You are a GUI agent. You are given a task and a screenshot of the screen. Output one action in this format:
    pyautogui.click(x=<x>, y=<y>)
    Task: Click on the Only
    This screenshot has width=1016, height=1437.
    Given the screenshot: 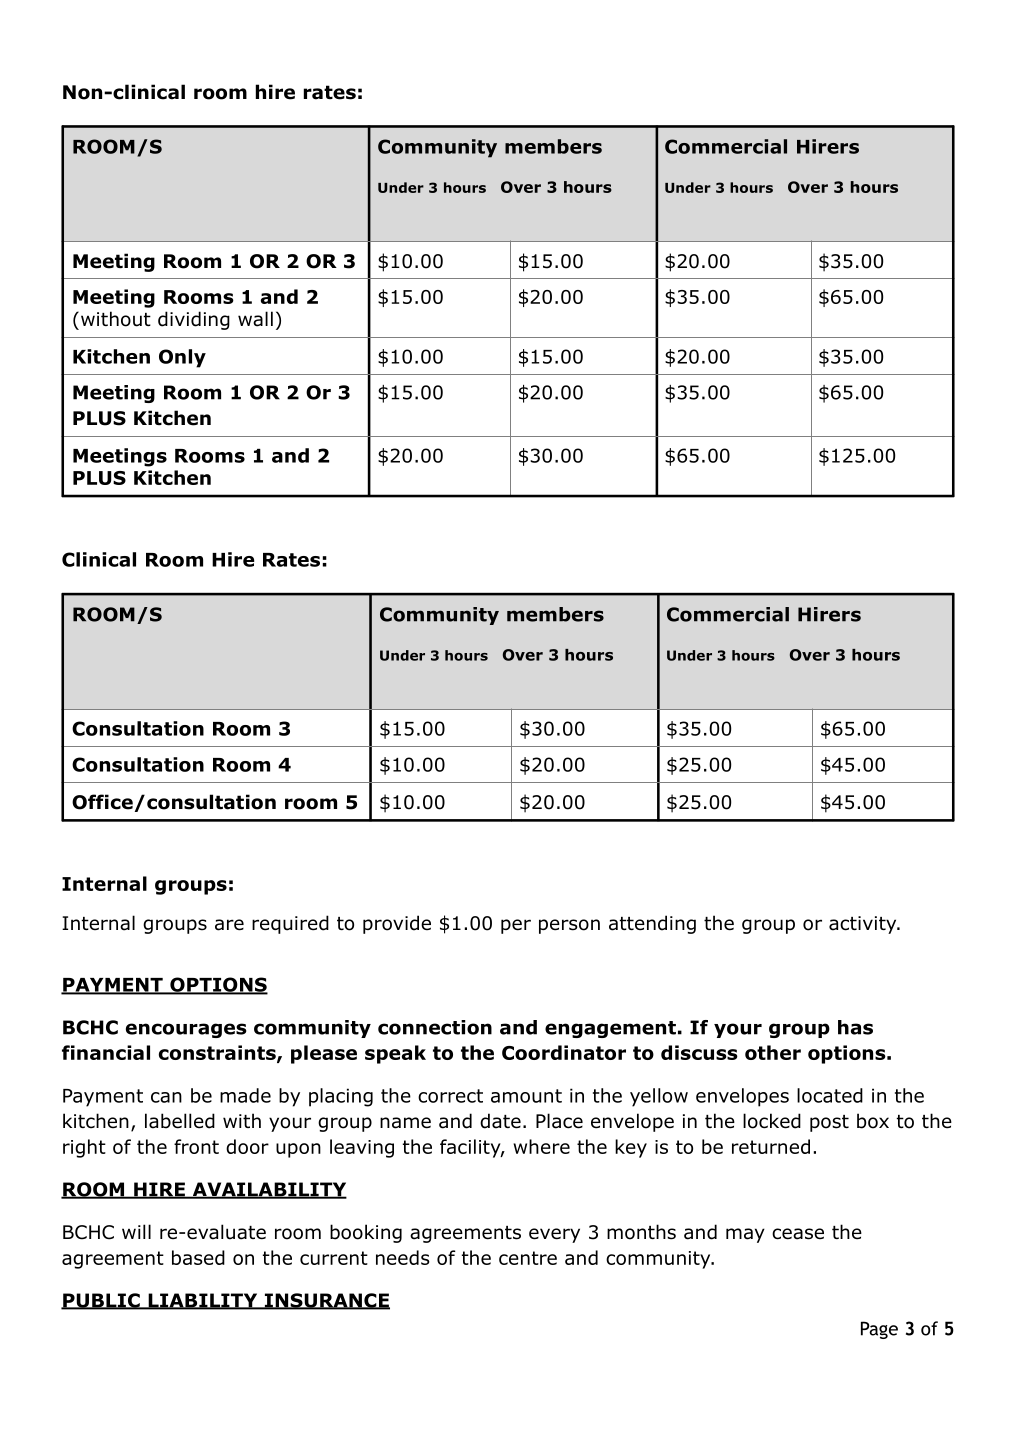 What is the action you would take?
    pyautogui.click(x=182, y=358)
